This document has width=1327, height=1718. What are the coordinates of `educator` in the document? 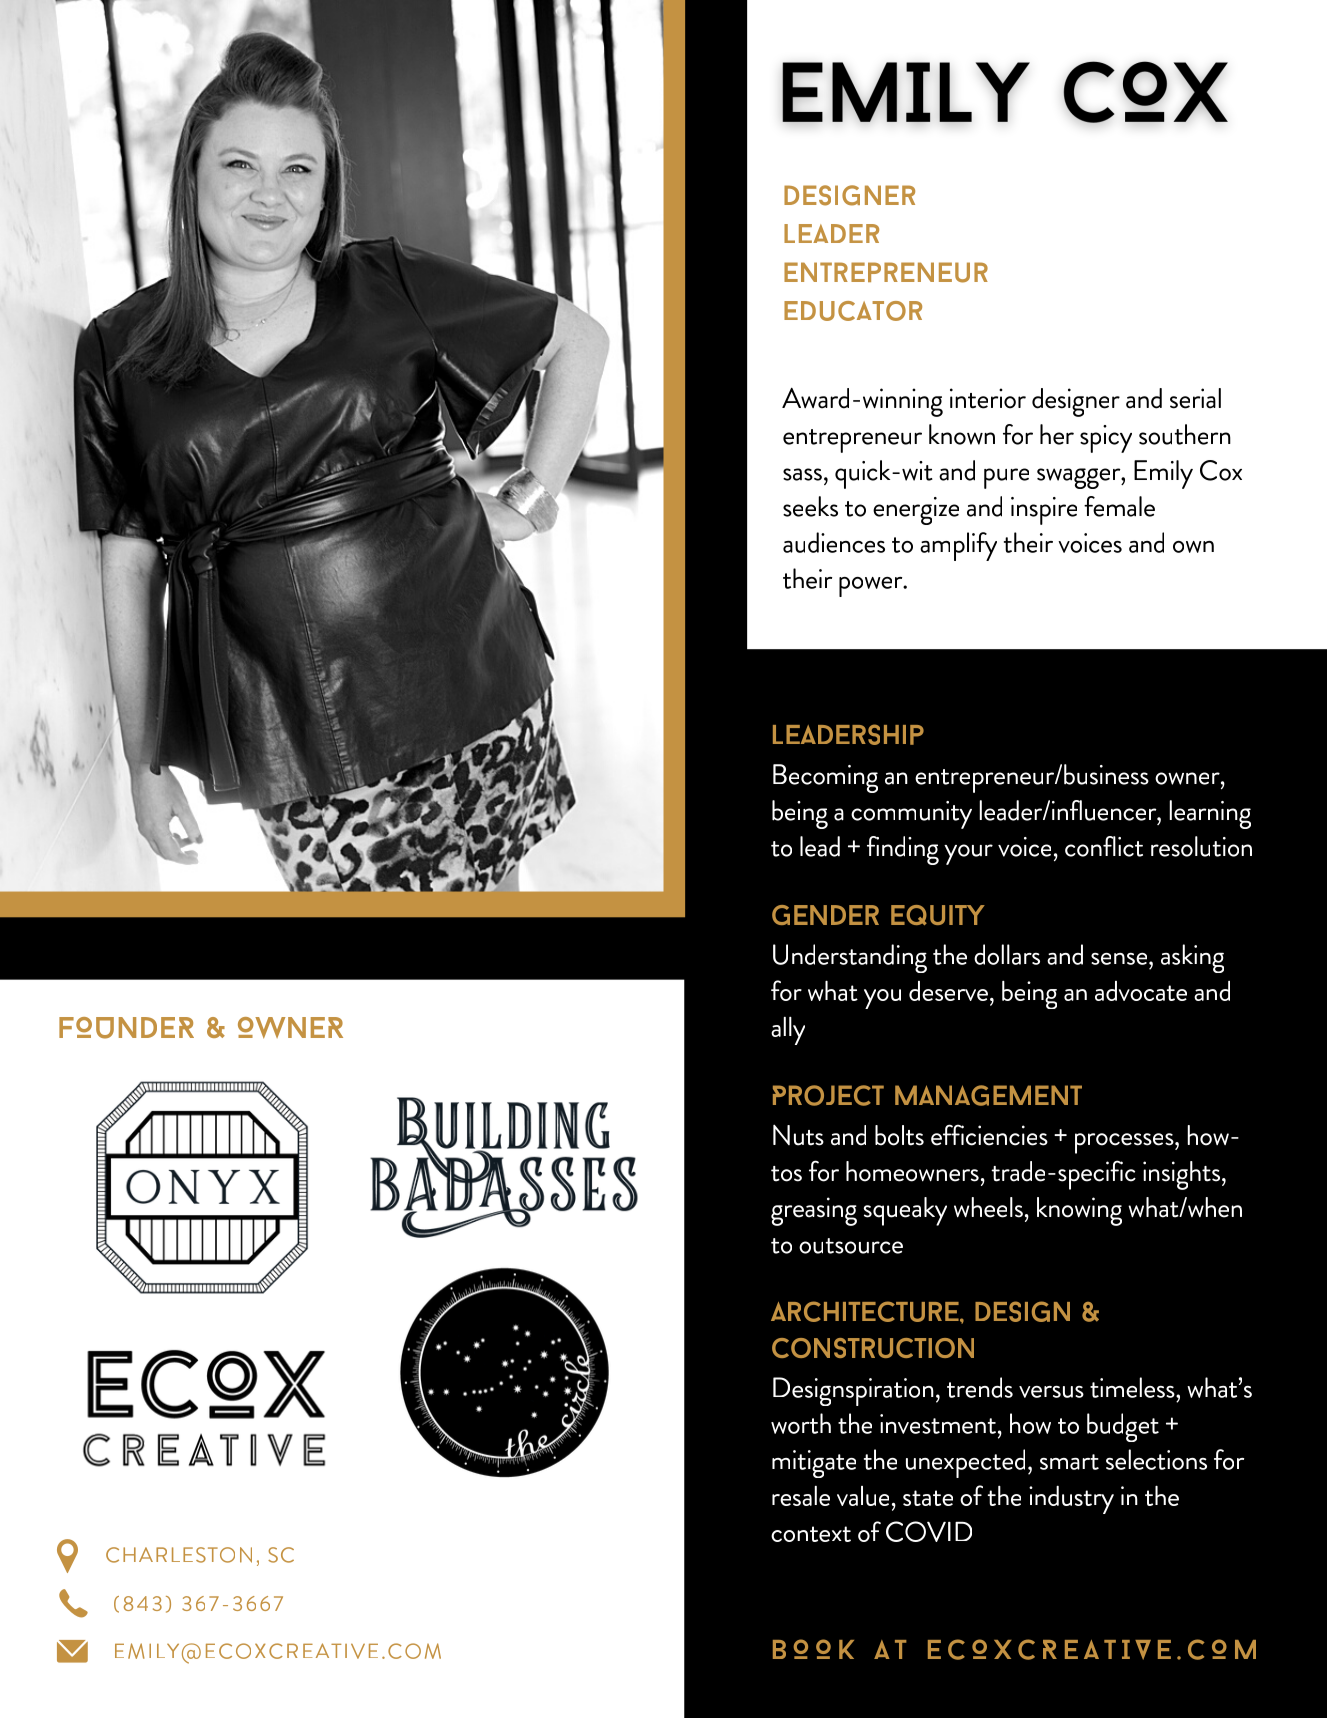 It's located at (853, 311).
